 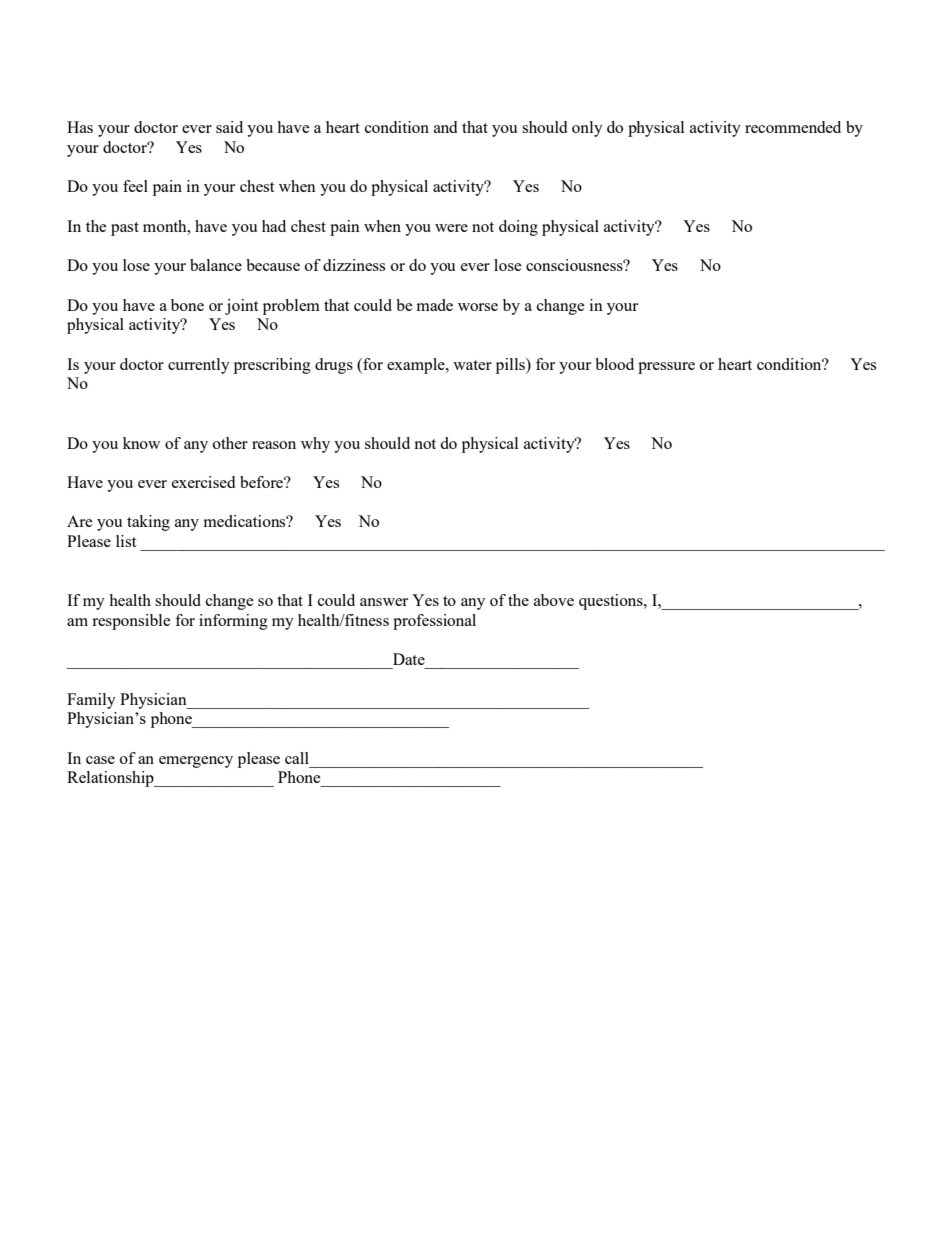 What do you see at coordinates (196, 762) in the screenshot?
I see `emergency` at bounding box center [196, 762].
